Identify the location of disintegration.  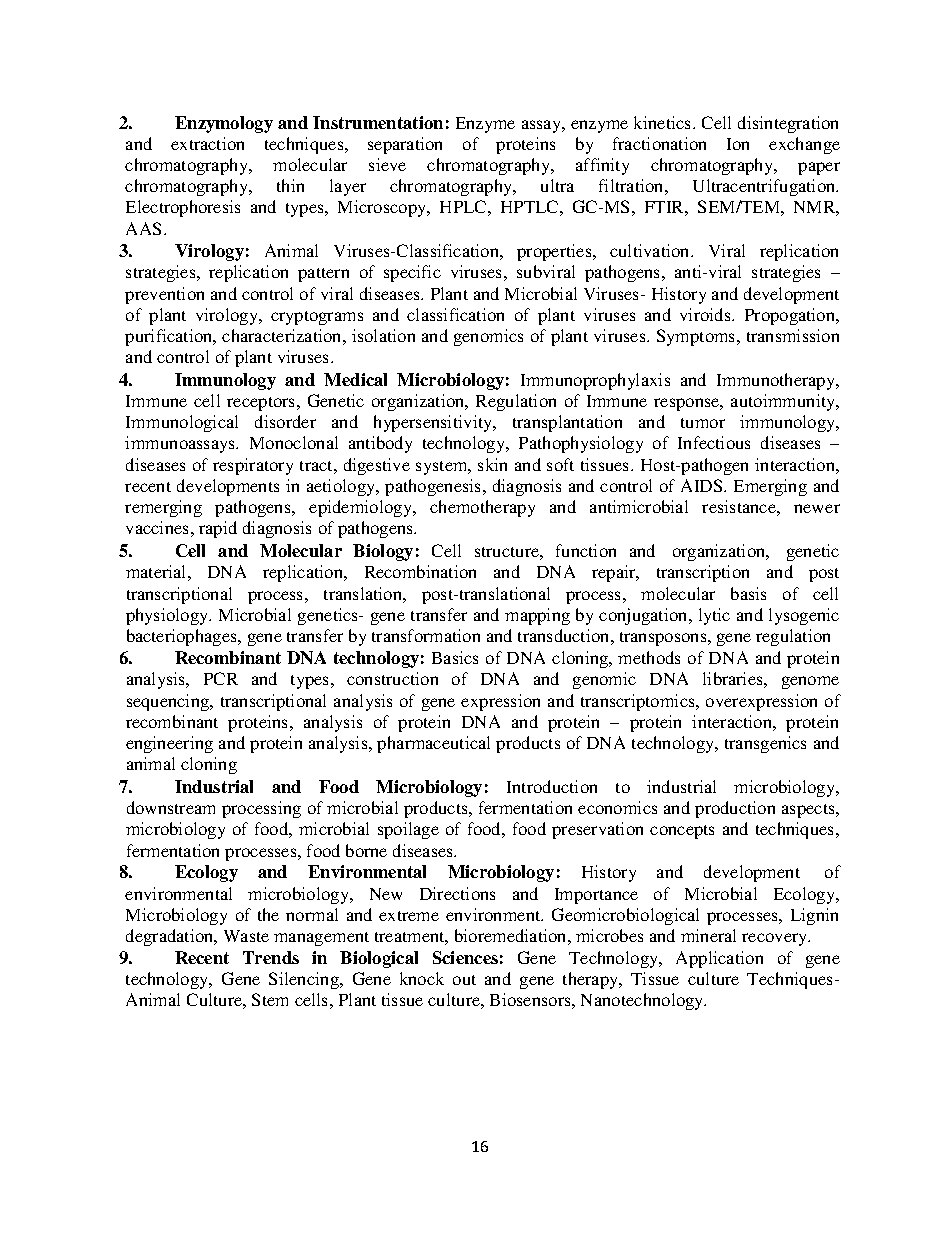
(788, 124).
